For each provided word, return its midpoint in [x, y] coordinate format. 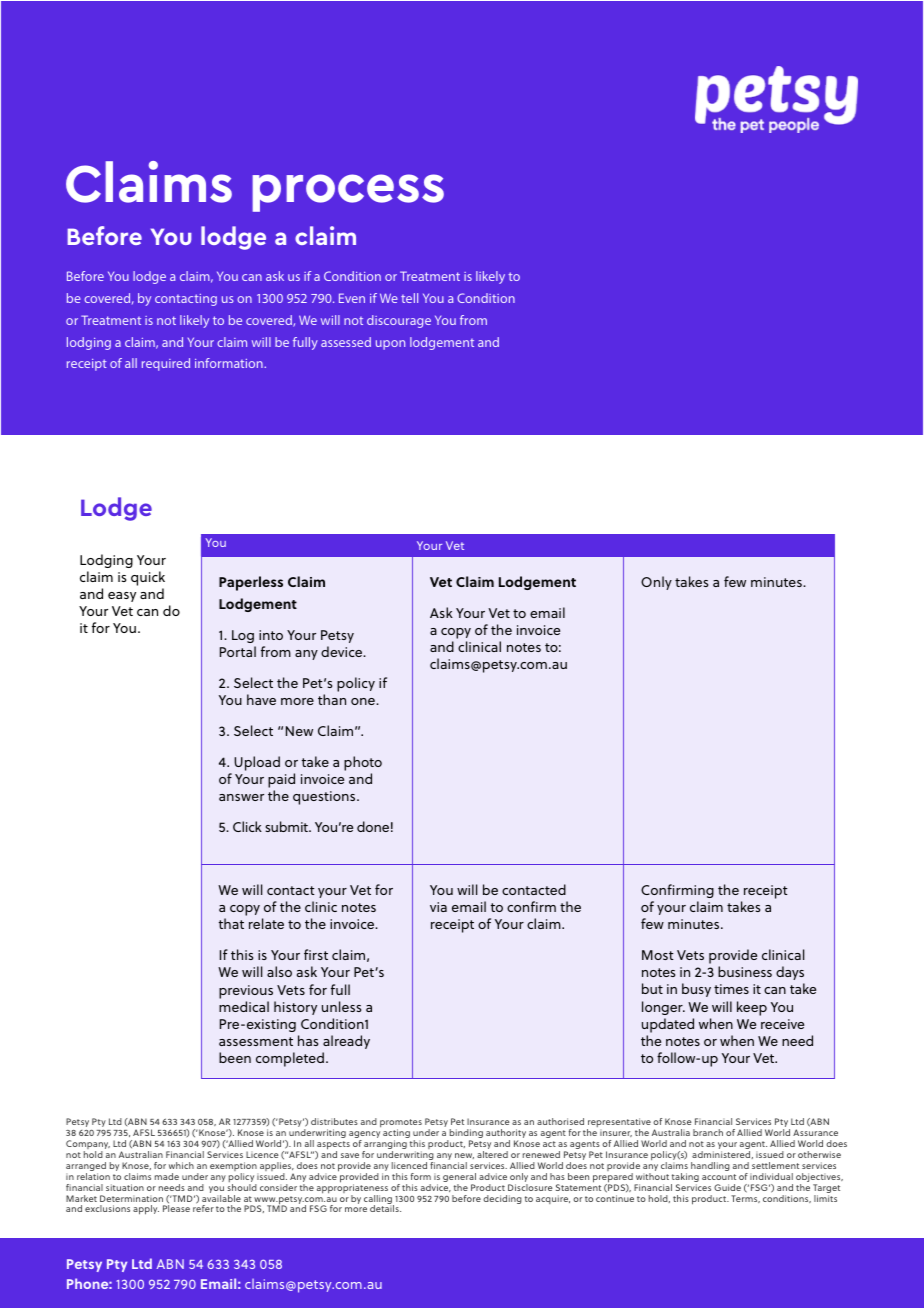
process [348, 193]
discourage [399, 321]
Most [658, 955]
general [459, 1179]
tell [409, 298]
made [167, 1176]
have [261, 699]
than [332, 699]
